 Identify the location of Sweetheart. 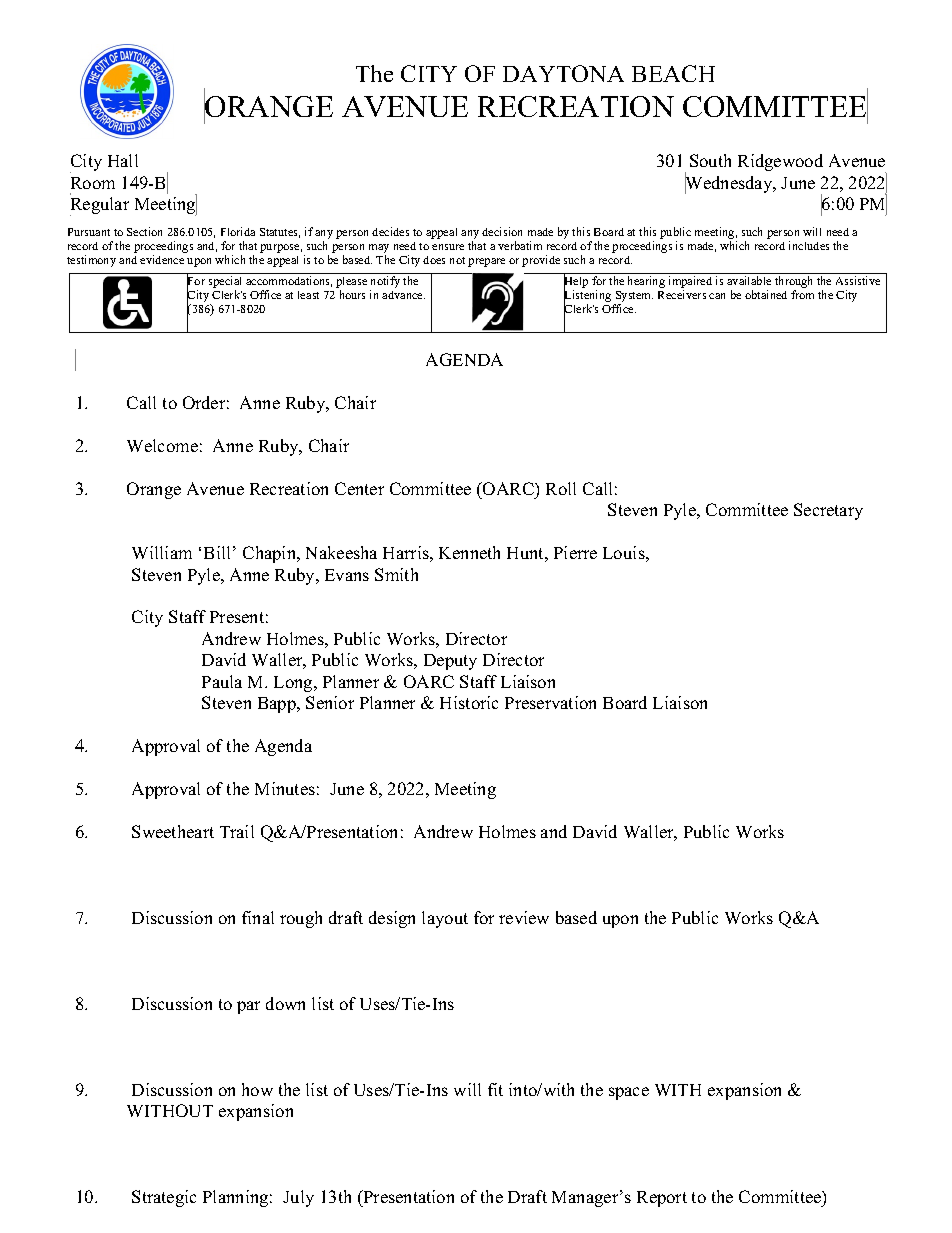
(173, 831).
